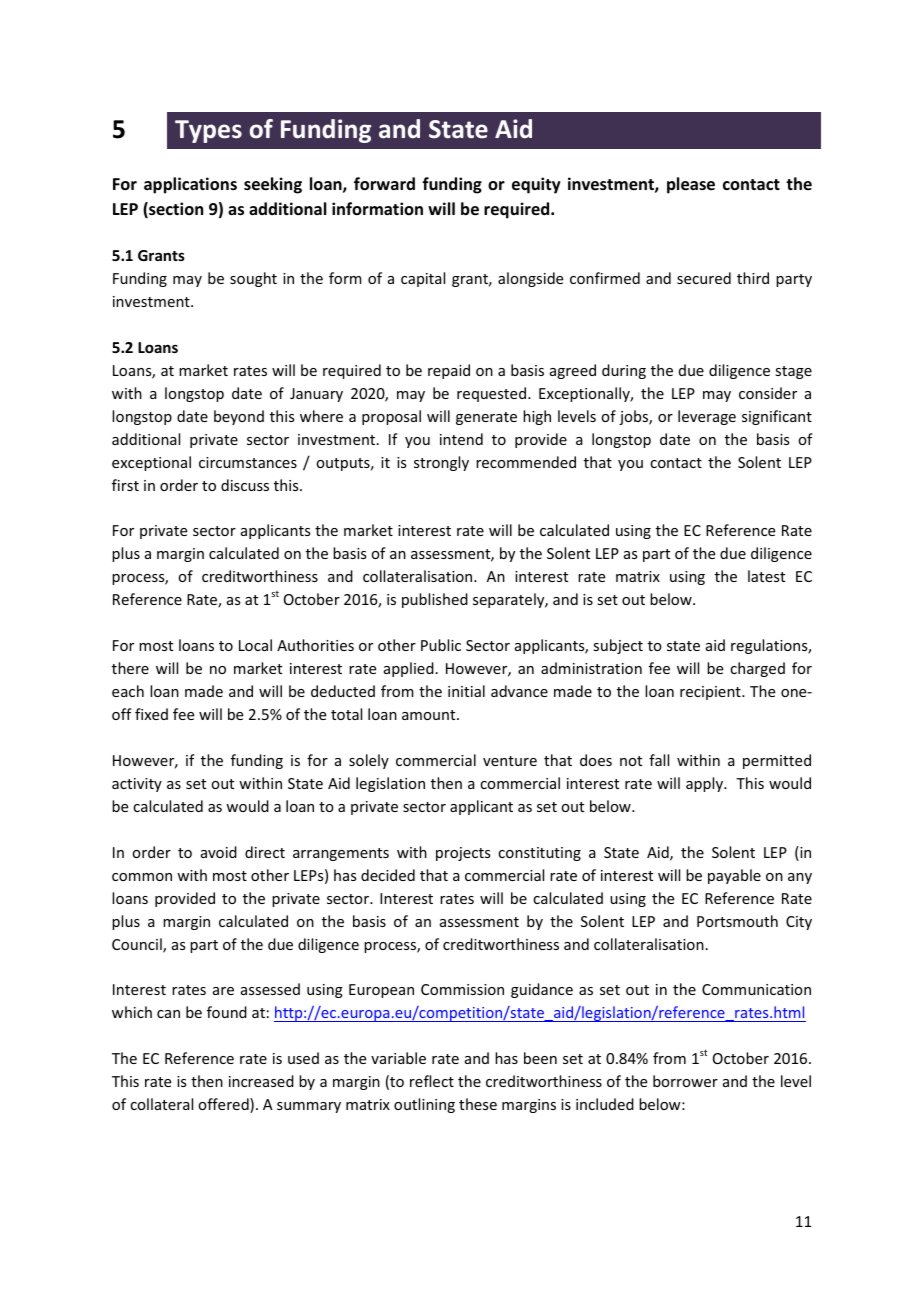 The image size is (924, 1308). I want to click on latest, so click(766, 576).
